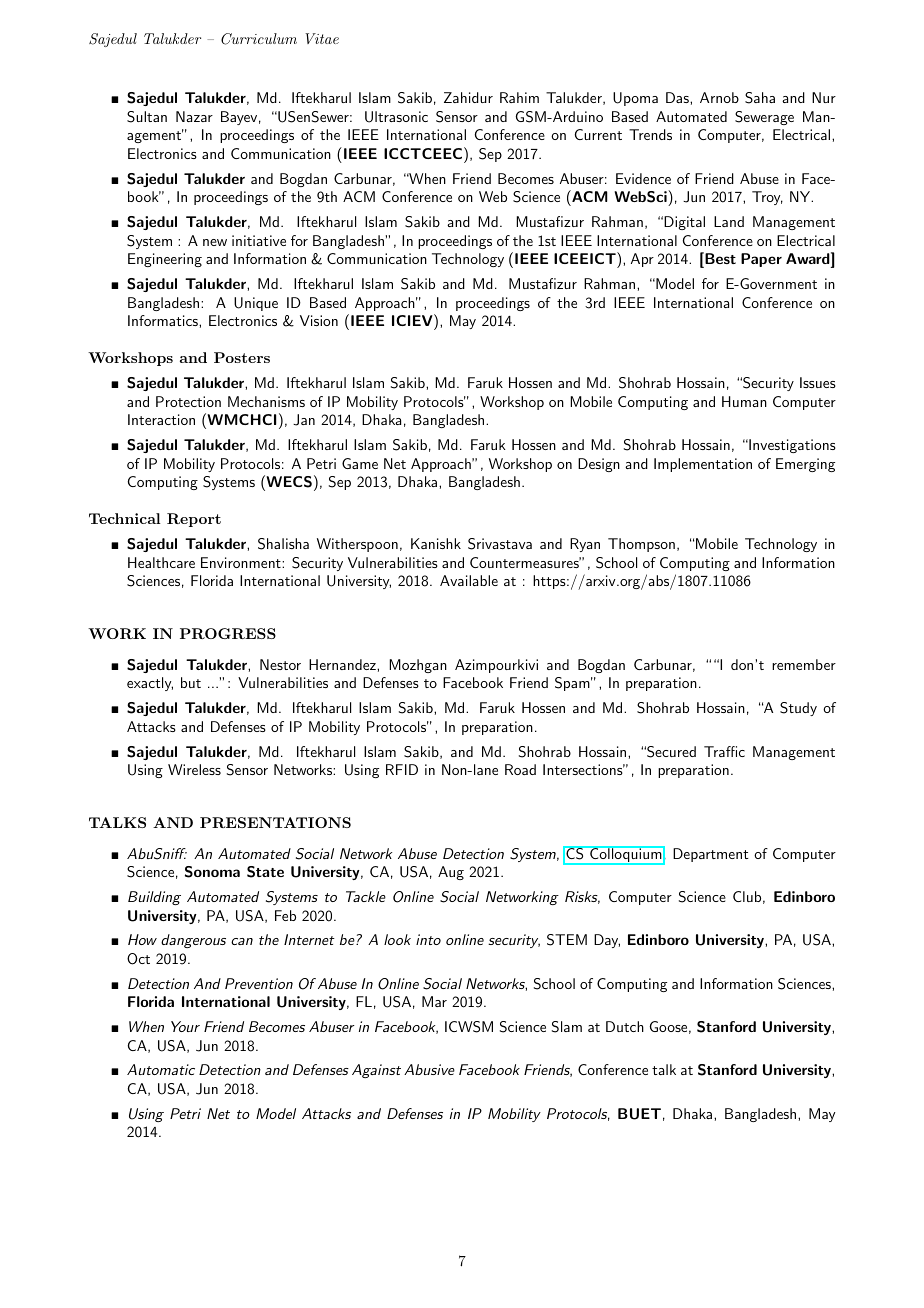  I want to click on Protection, so click(188, 401).
